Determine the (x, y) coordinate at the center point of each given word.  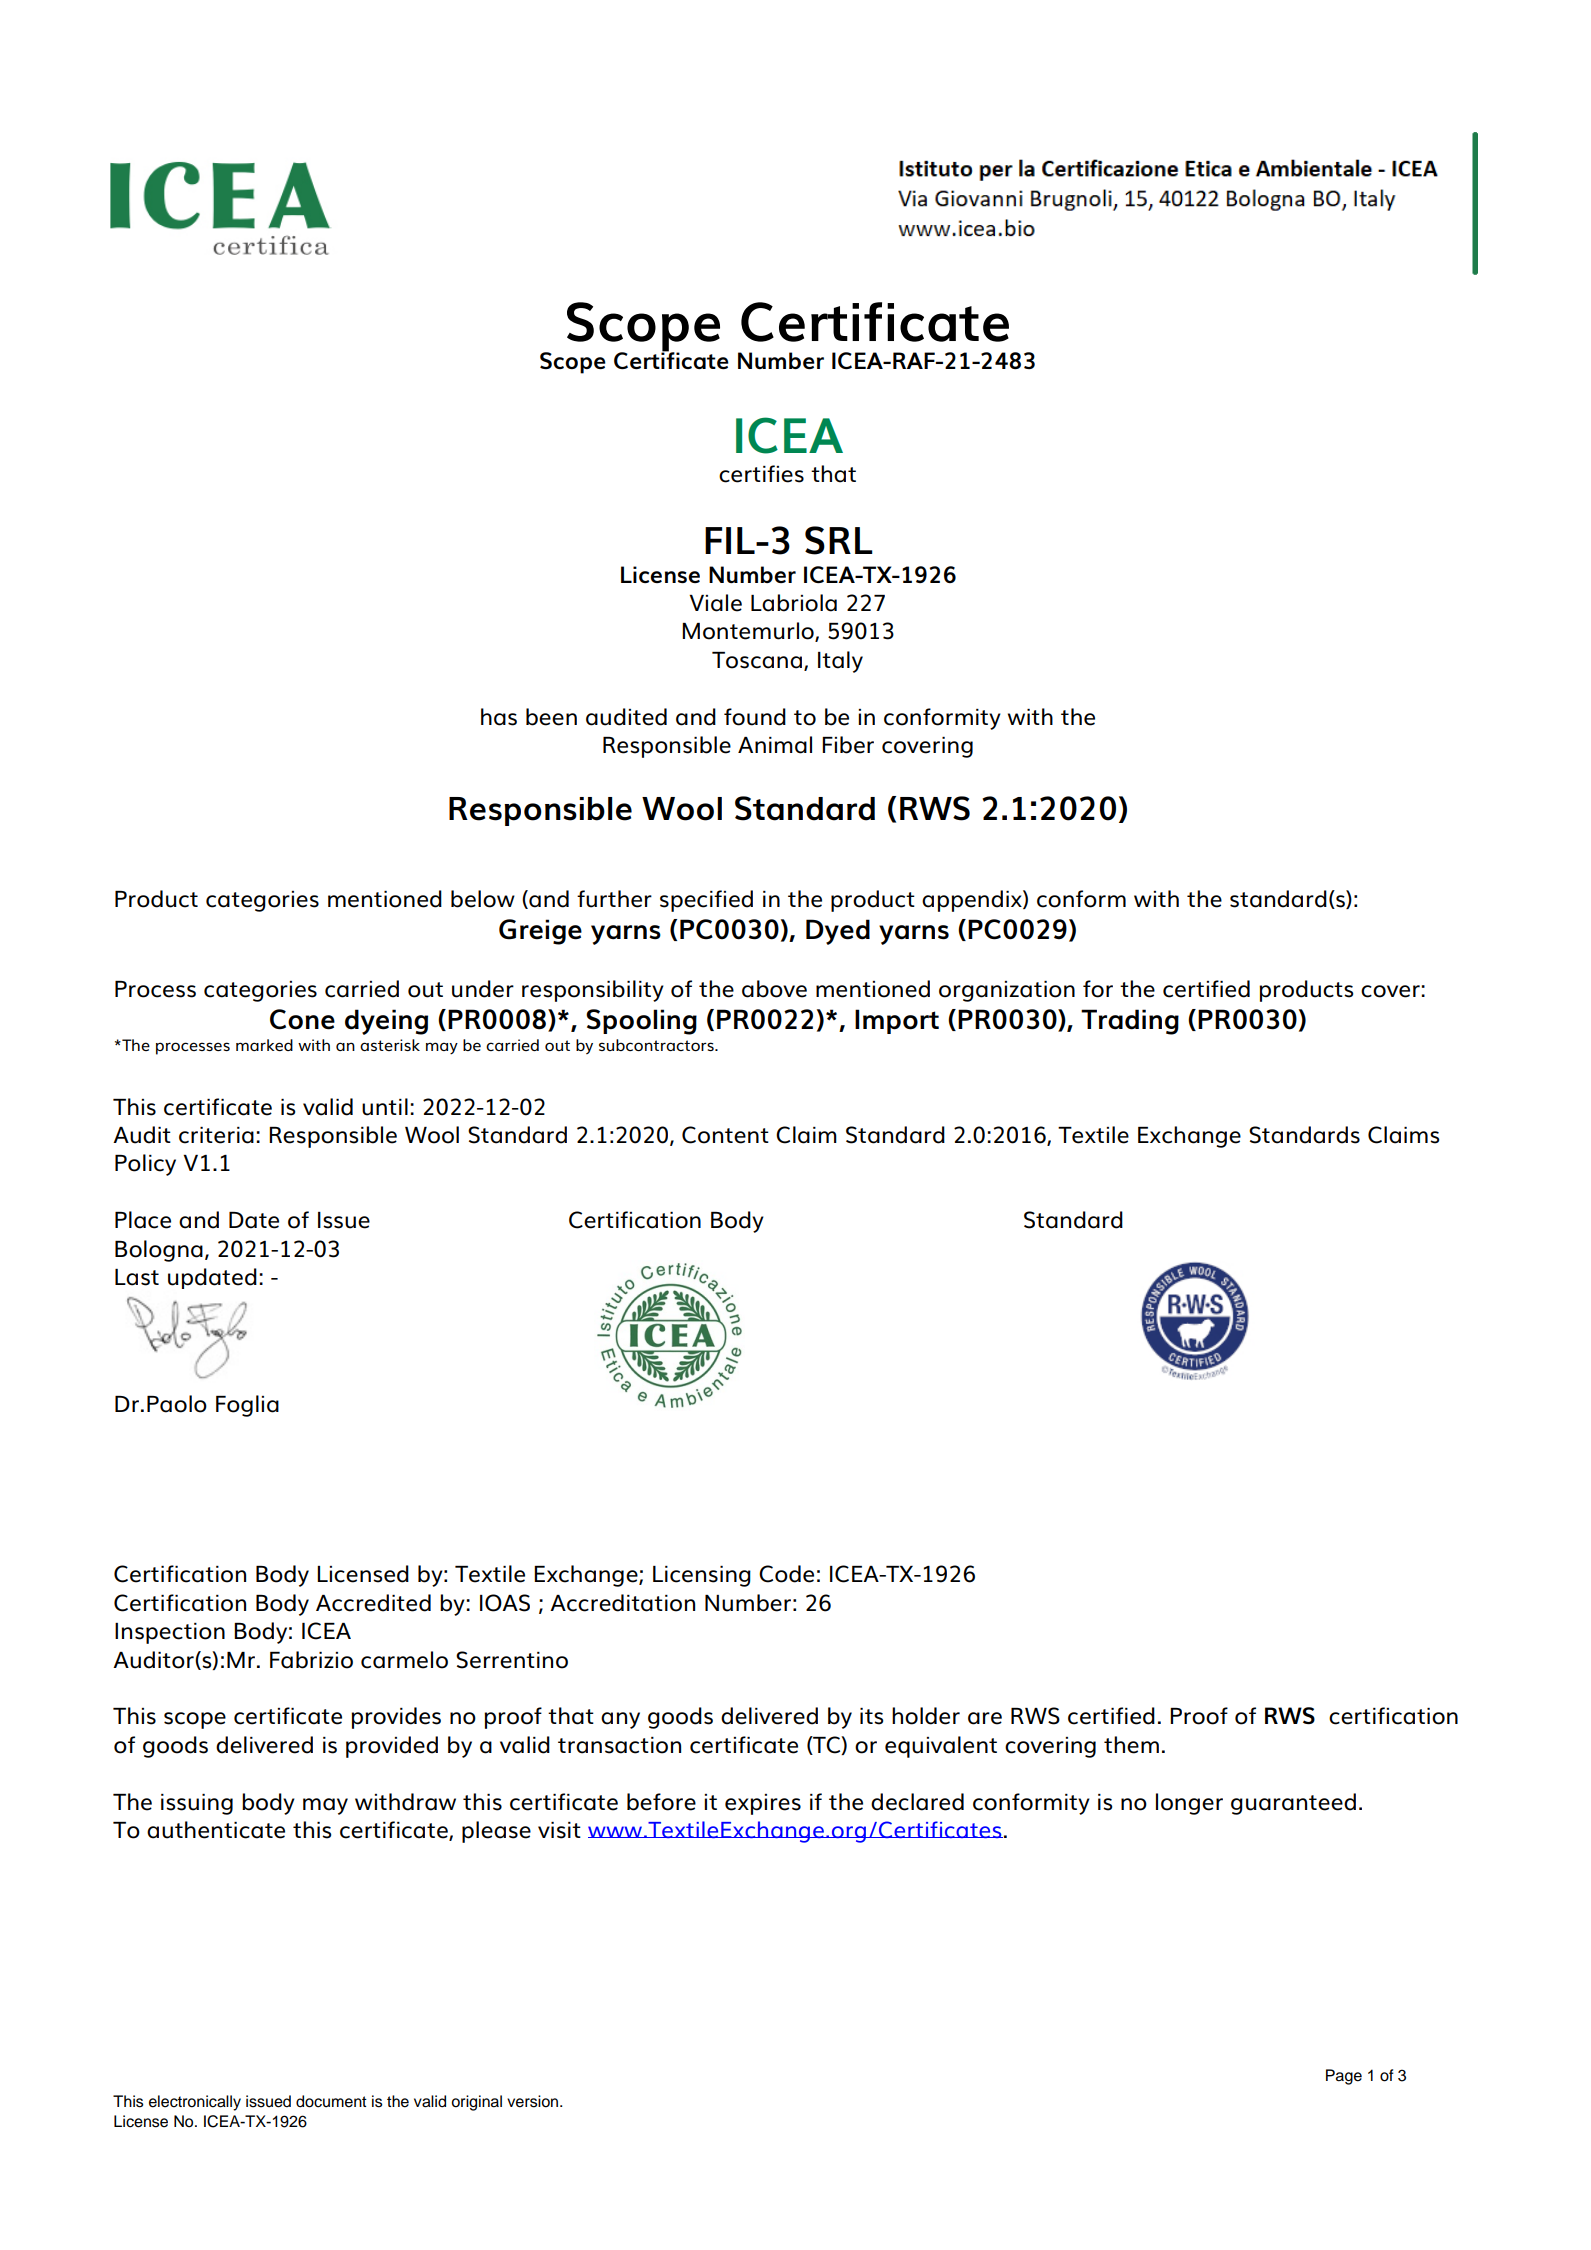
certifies (761, 474)
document (331, 2101)
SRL (839, 540)
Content (725, 1135)
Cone (302, 1019)
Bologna (159, 1251)
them (1131, 1745)
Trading (1130, 1022)
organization (1007, 991)
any (620, 1720)
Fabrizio (311, 1660)
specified (706, 901)
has (499, 717)
